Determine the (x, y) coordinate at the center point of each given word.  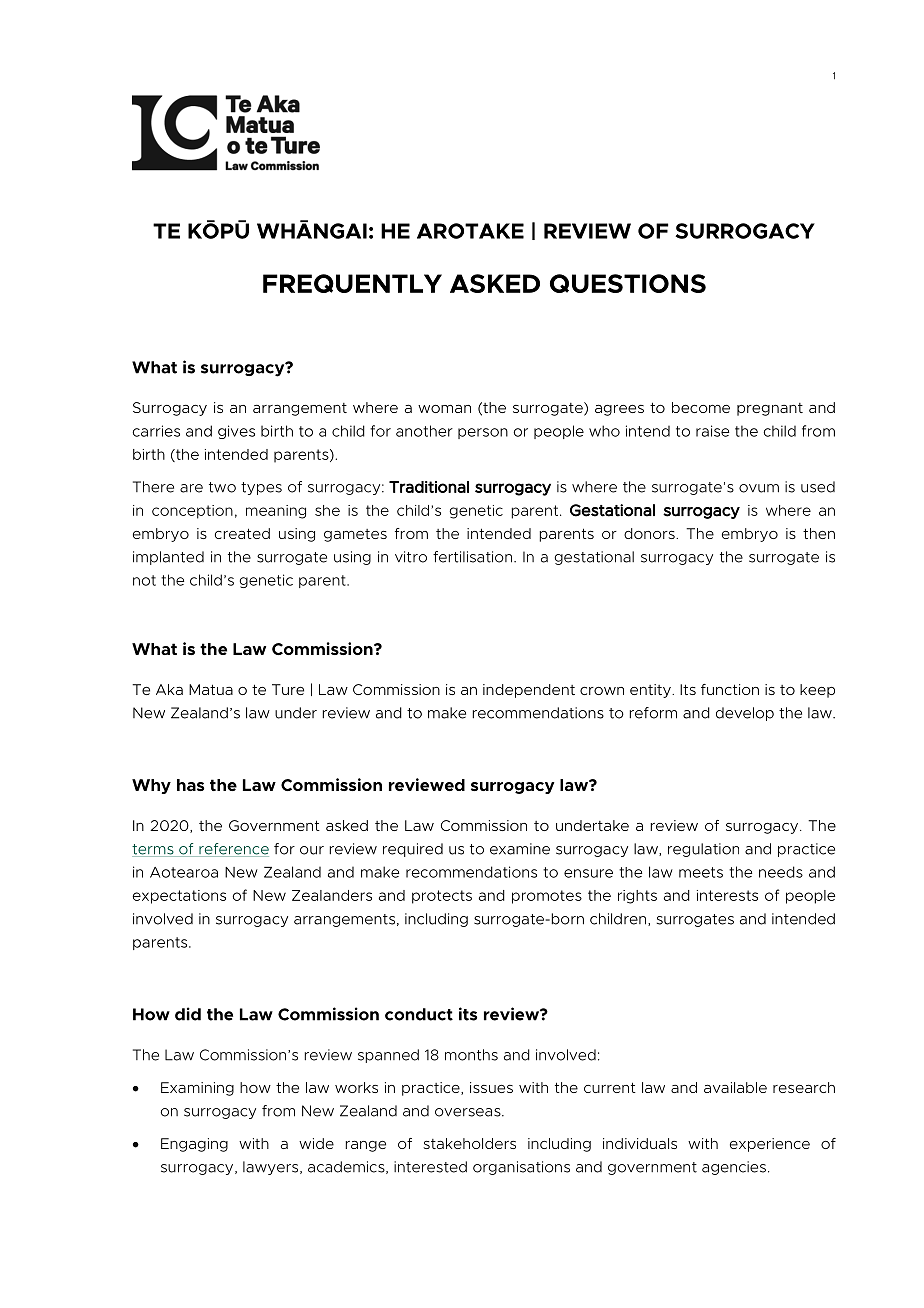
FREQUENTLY (352, 283)
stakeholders (469, 1143)
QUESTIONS (628, 283)
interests (727, 895)
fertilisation (474, 557)
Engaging (194, 1145)
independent (529, 691)
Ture (288, 689)
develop (745, 714)
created (242, 533)
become (701, 407)
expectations (179, 897)
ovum (759, 488)
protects (442, 897)
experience (770, 1145)
